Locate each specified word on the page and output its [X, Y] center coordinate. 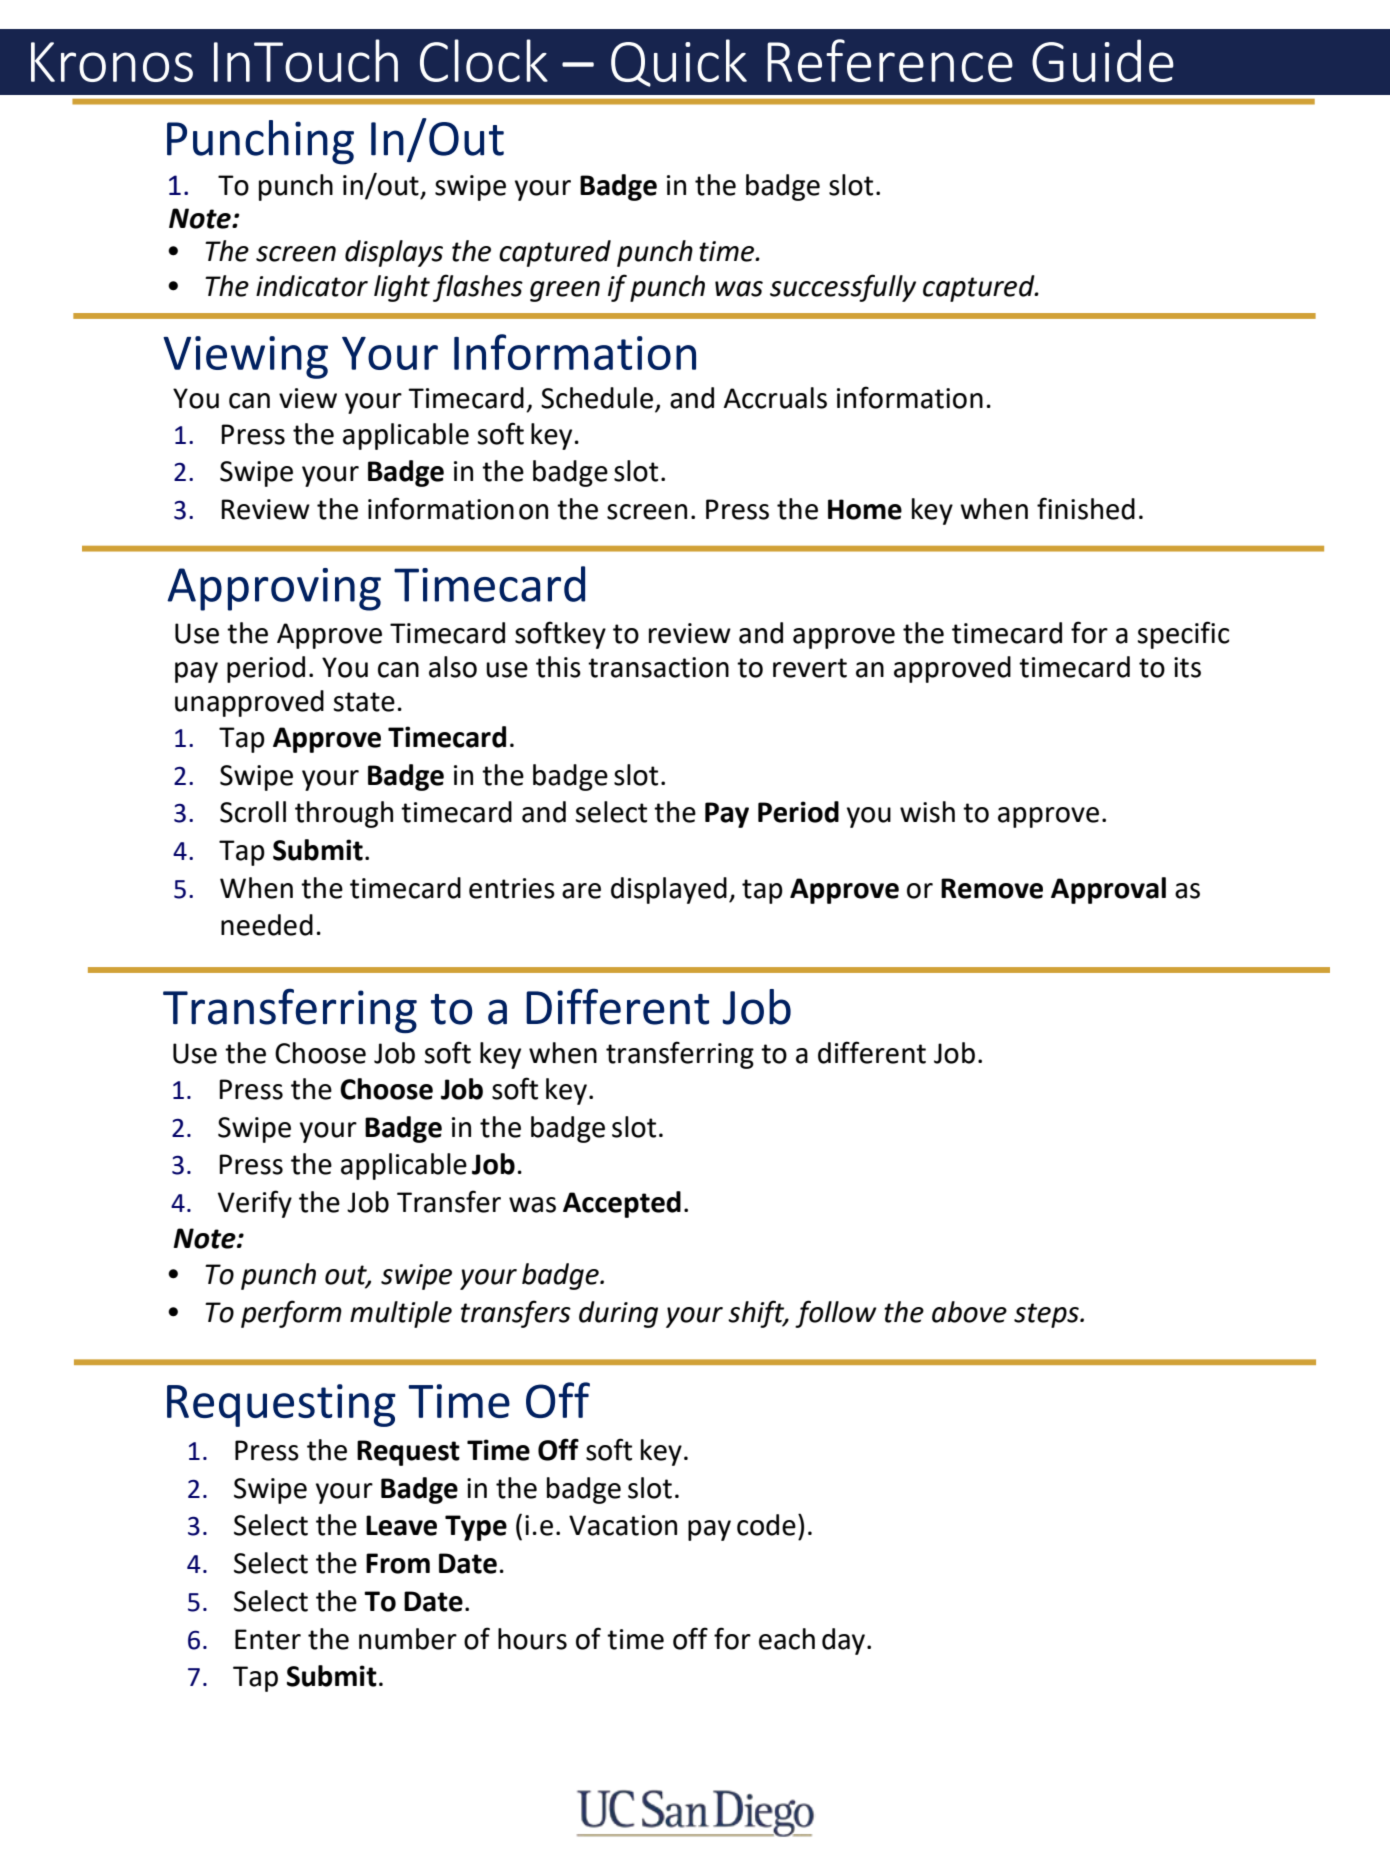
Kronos [112, 62]
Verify [255, 1204]
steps [1047, 1315]
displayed [669, 890]
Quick [679, 63]
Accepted [622, 1204]
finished [1086, 508]
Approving [274, 589]
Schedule [597, 398]
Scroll [253, 812]
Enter [268, 1639]
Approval [1108, 890]
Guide [1103, 60]
